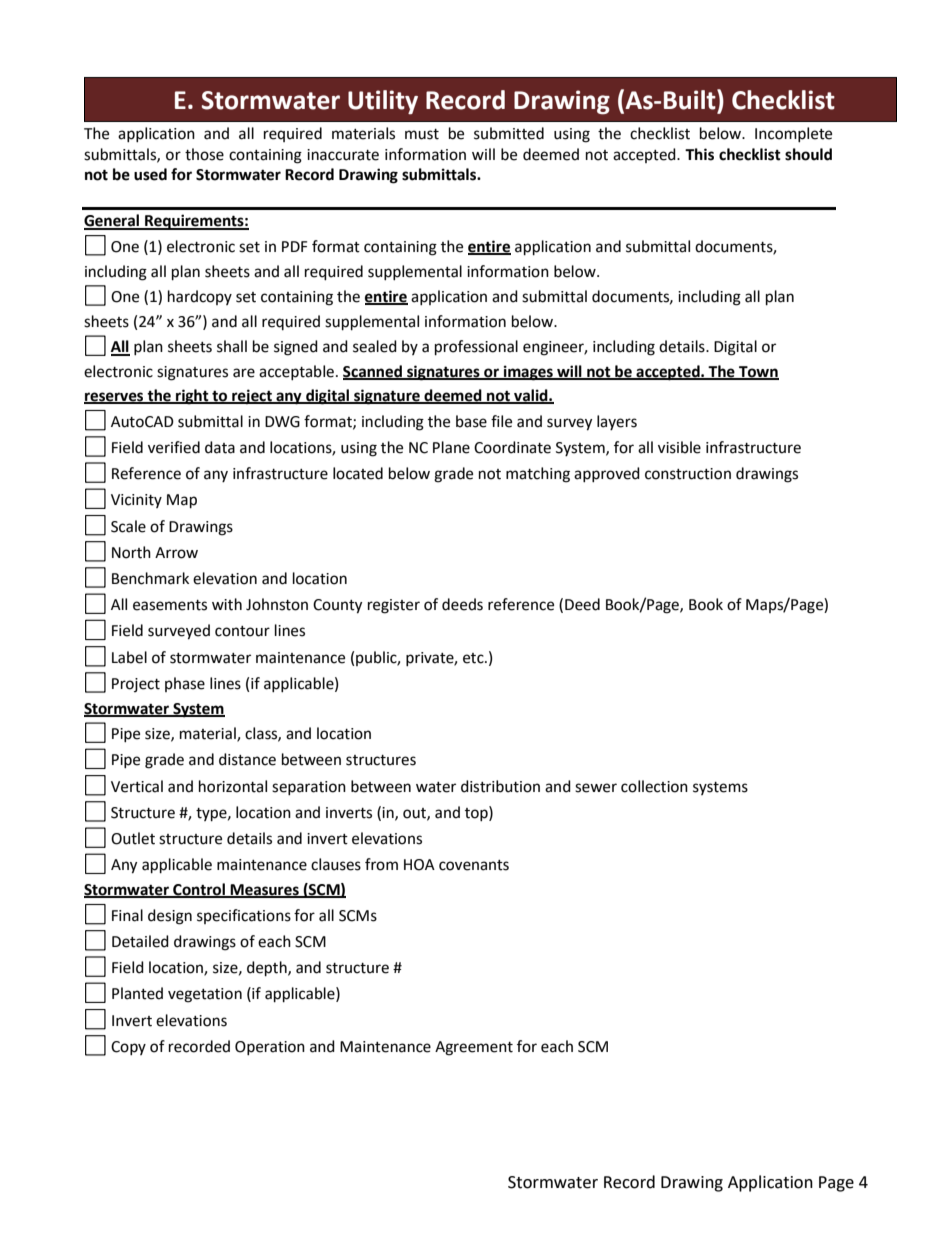  Describe the element at coordinates (474, 658) in the screenshot. I see `etc` at that location.
